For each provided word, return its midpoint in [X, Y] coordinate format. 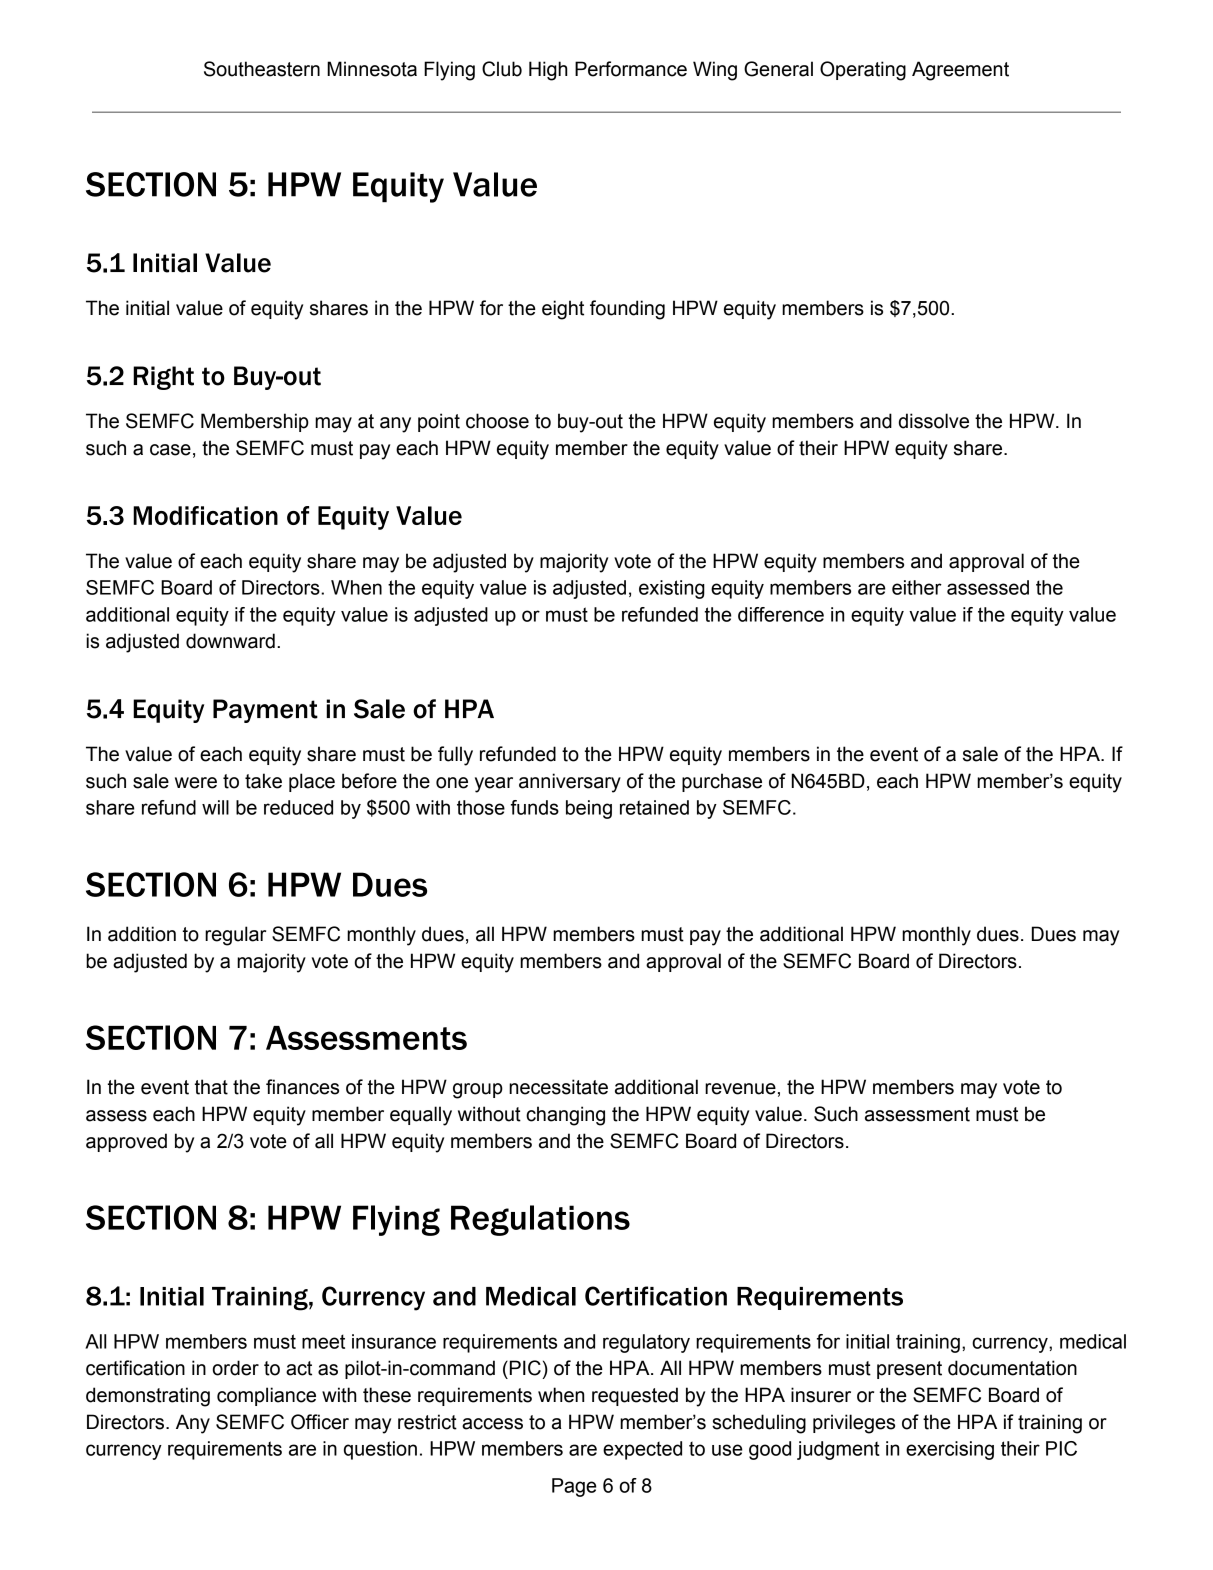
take [263, 781]
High [548, 71]
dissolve [934, 421]
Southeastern [262, 69]
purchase [722, 782]
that [211, 1087]
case [170, 450]
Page [574, 1487]
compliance [266, 1396]
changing [565, 1116]
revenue [740, 1089]
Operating [863, 71]
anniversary [570, 783]
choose [497, 421]
